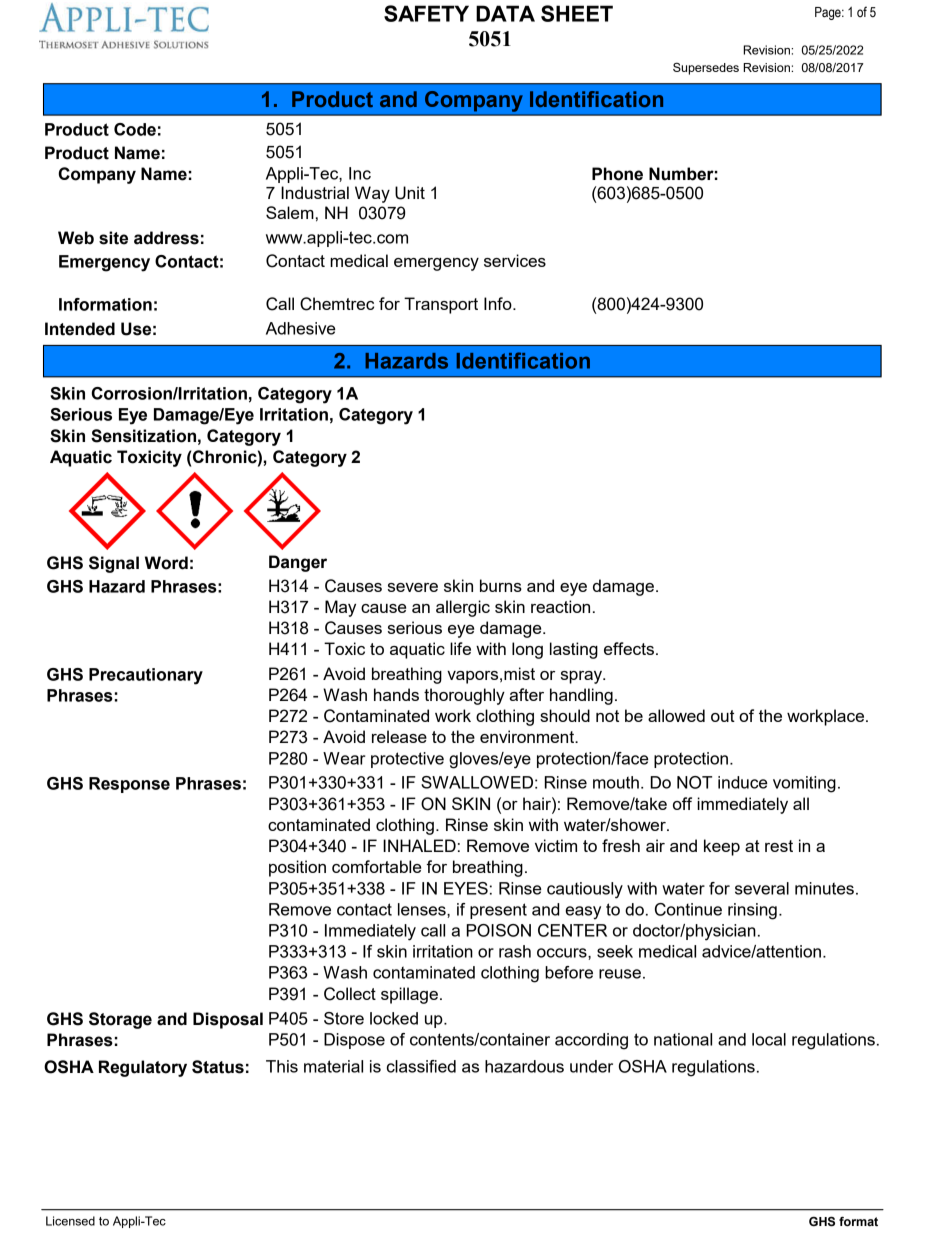  What do you see at coordinates (706, 69) in the screenshot?
I see `Supersedes` at bounding box center [706, 69].
